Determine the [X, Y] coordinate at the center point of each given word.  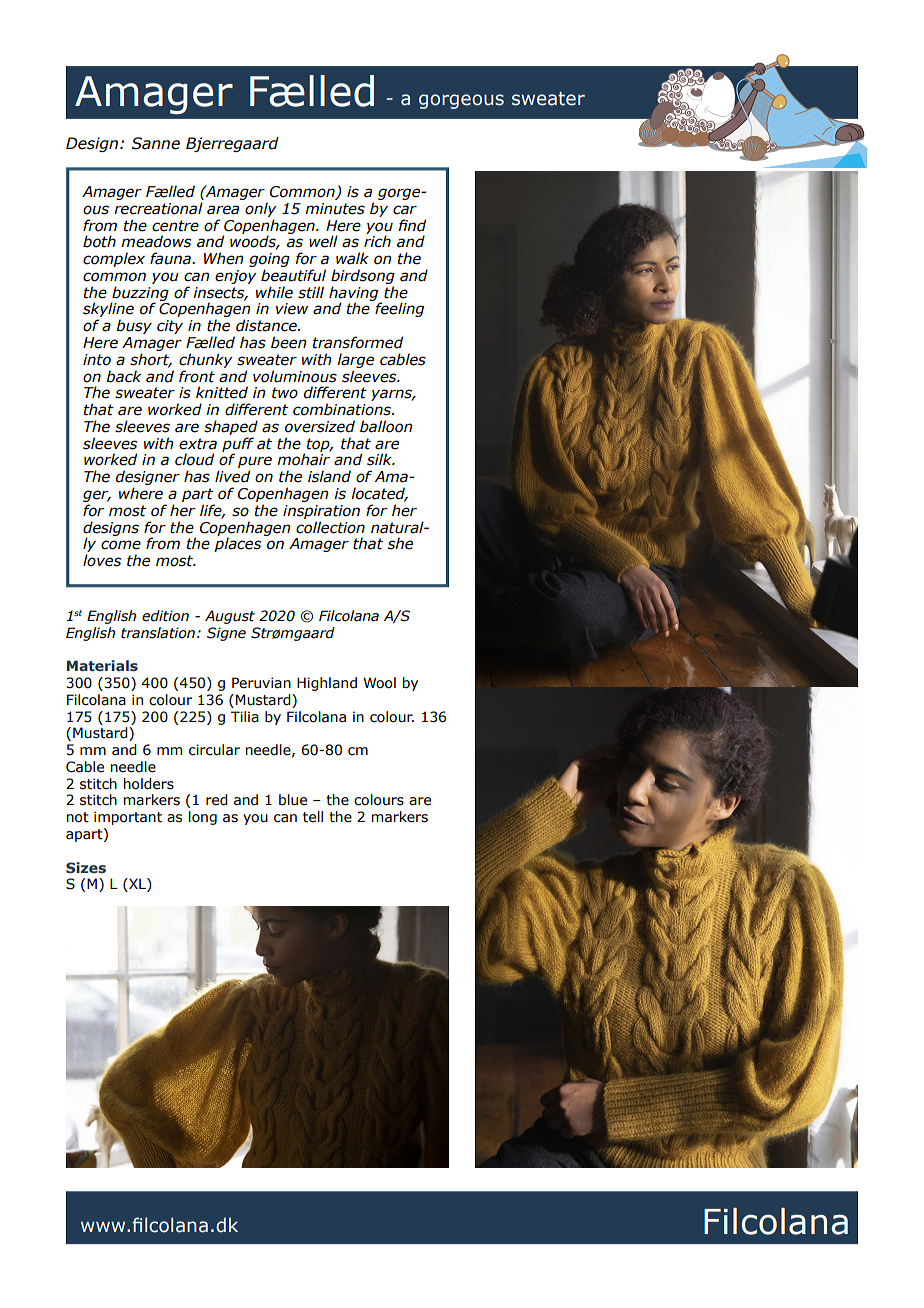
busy [134, 326]
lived [232, 476]
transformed [358, 342]
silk [381, 459]
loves [102, 560]
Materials [102, 665]
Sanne [155, 143]
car [405, 210]
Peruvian [261, 683]
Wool [379, 683]
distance [267, 325]
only [261, 209]
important [128, 818]
